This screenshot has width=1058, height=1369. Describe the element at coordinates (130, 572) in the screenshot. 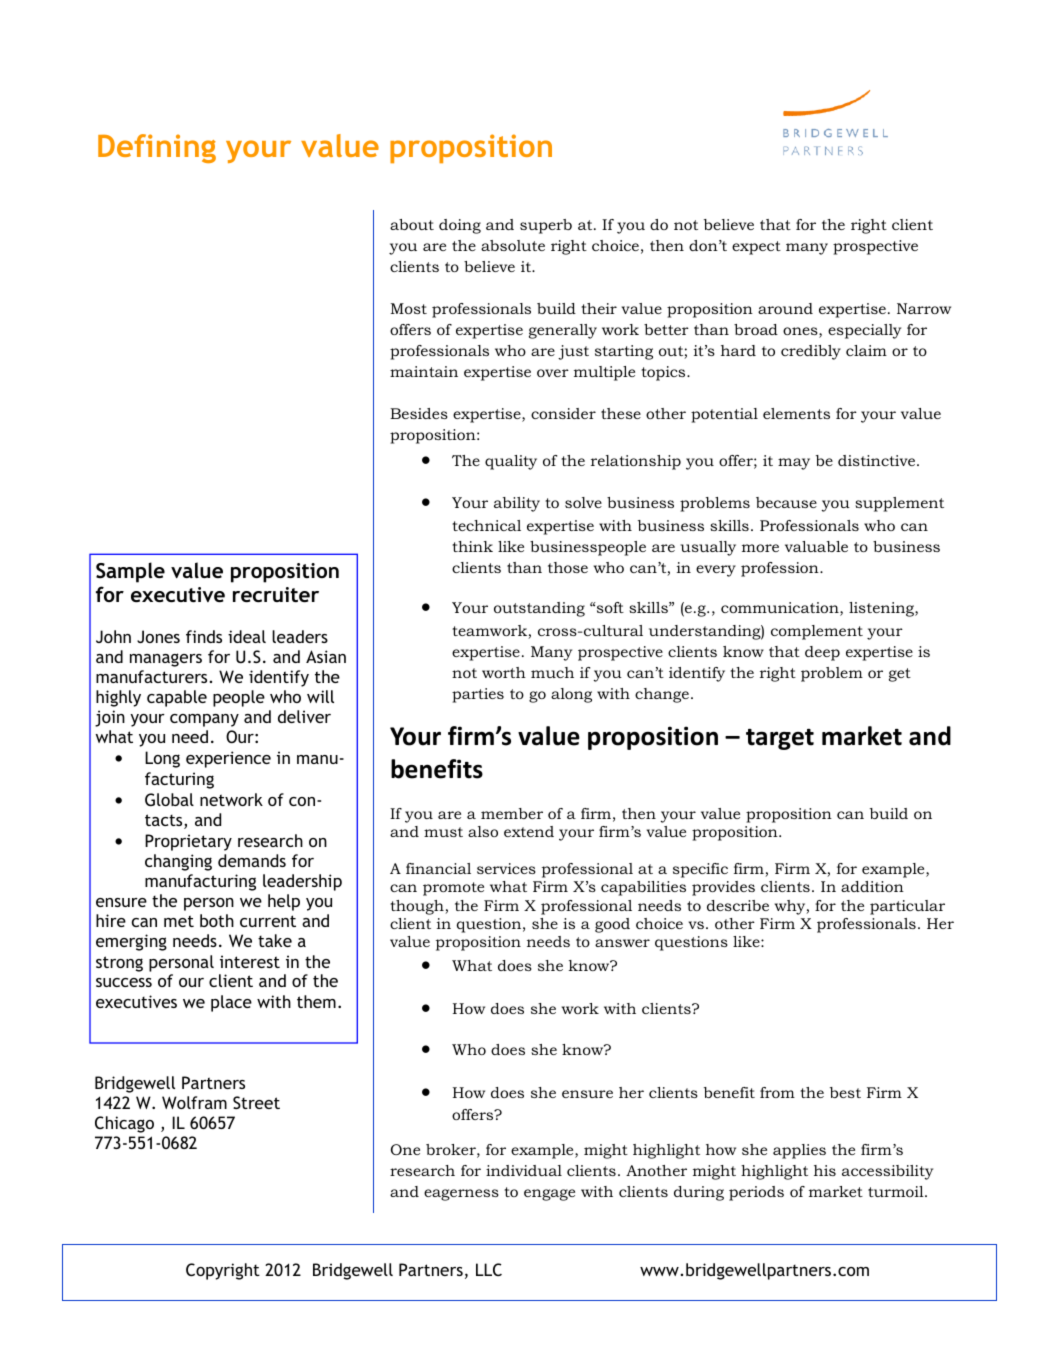

I see `Sample` at that location.
